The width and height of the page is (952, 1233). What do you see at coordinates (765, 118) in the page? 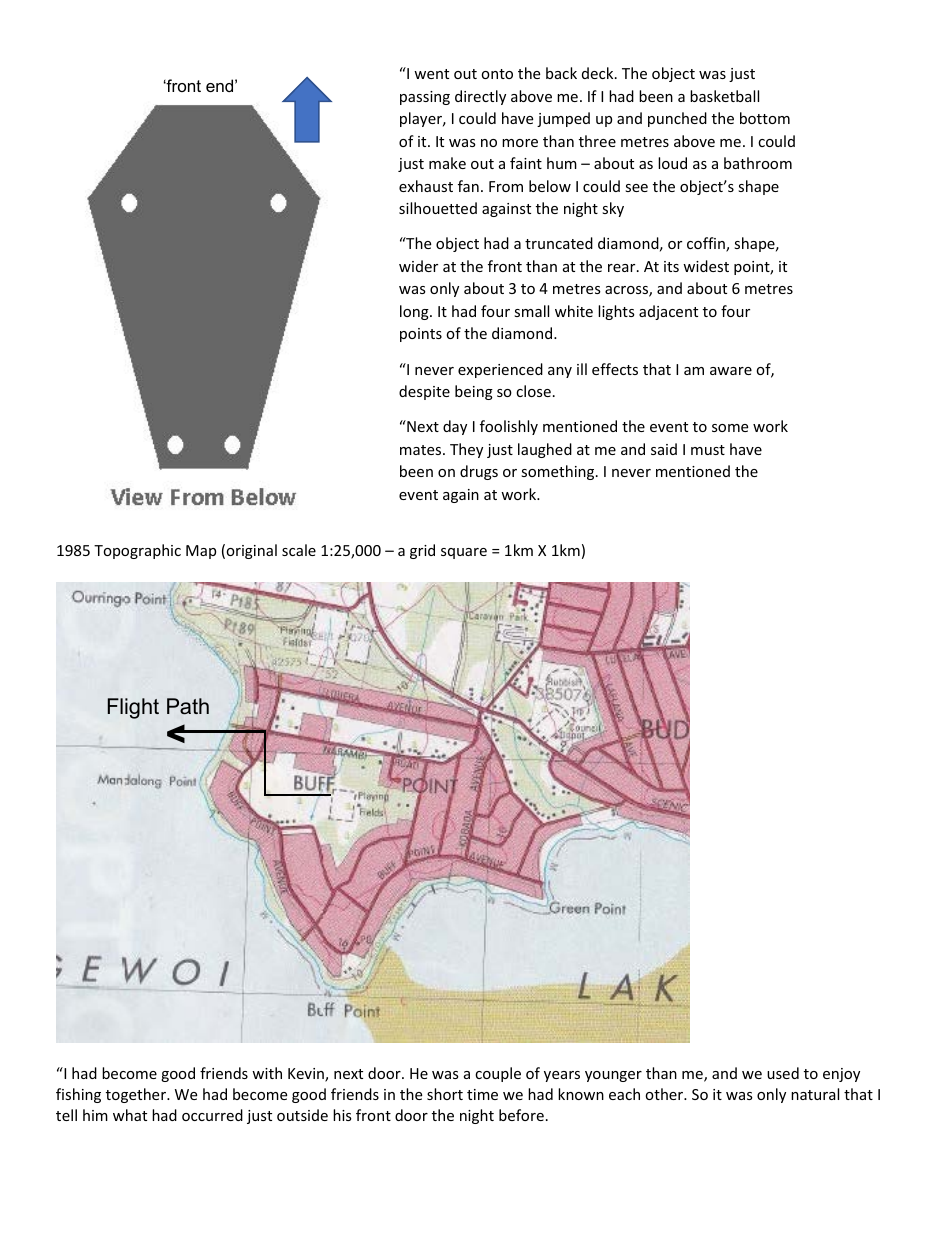
I see `bottom` at bounding box center [765, 118].
